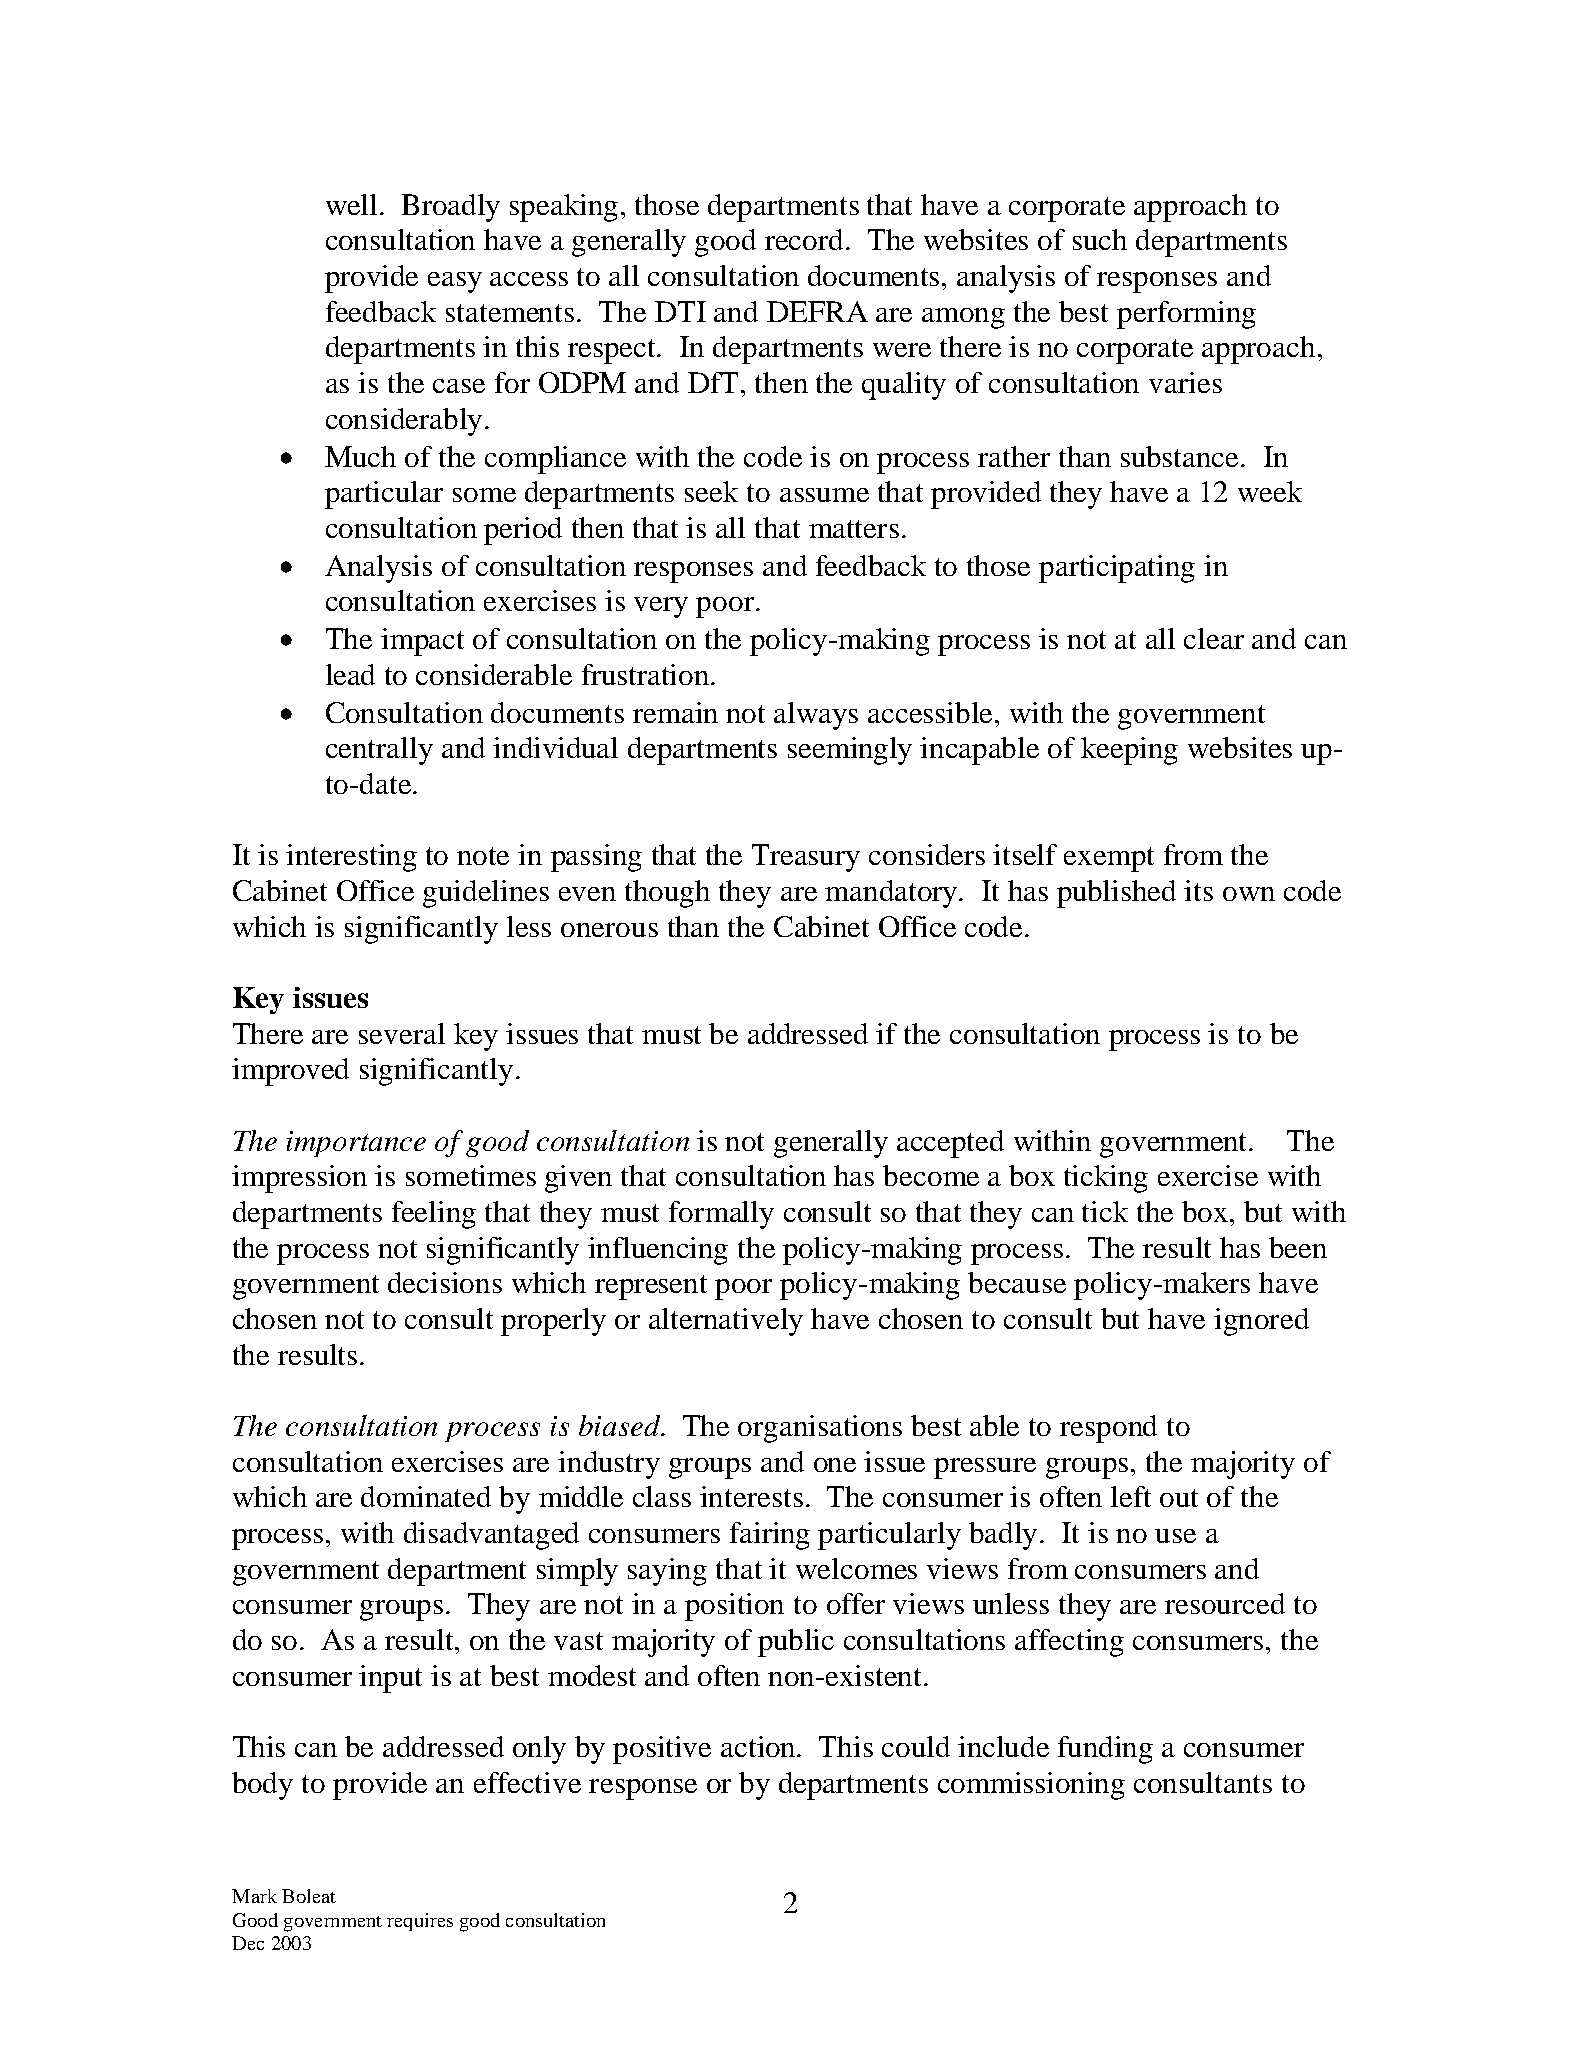 The height and width of the screenshot is (2047, 1581). Describe the element at coordinates (759, 1746) in the screenshot. I see `action` at that location.
